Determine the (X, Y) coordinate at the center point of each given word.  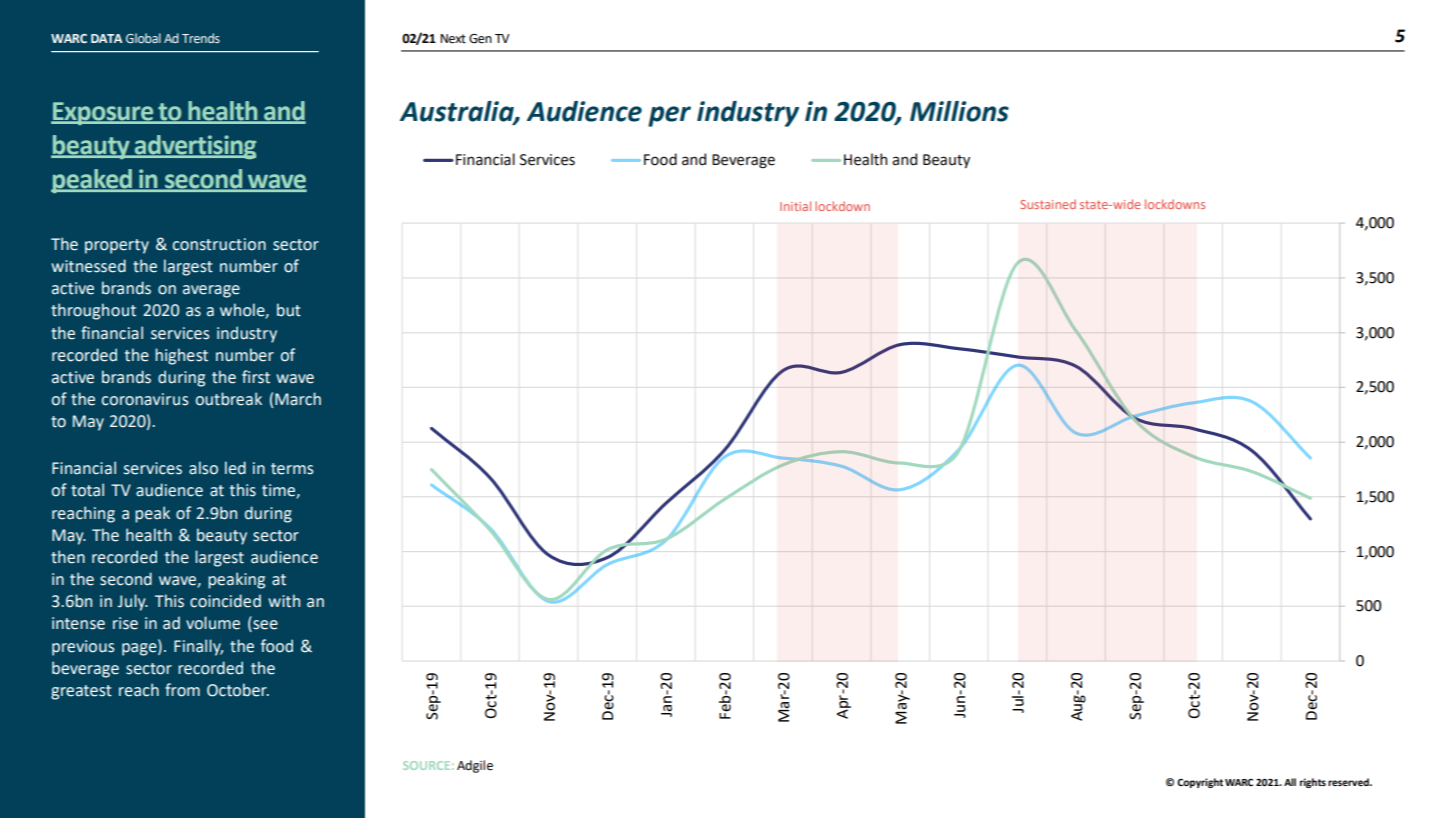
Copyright (1200, 783)
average (211, 291)
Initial (795, 206)
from (182, 690)
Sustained (1048, 204)
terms (292, 469)
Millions (959, 111)
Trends (201, 38)
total (87, 490)
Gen (480, 39)
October (238, 690)
